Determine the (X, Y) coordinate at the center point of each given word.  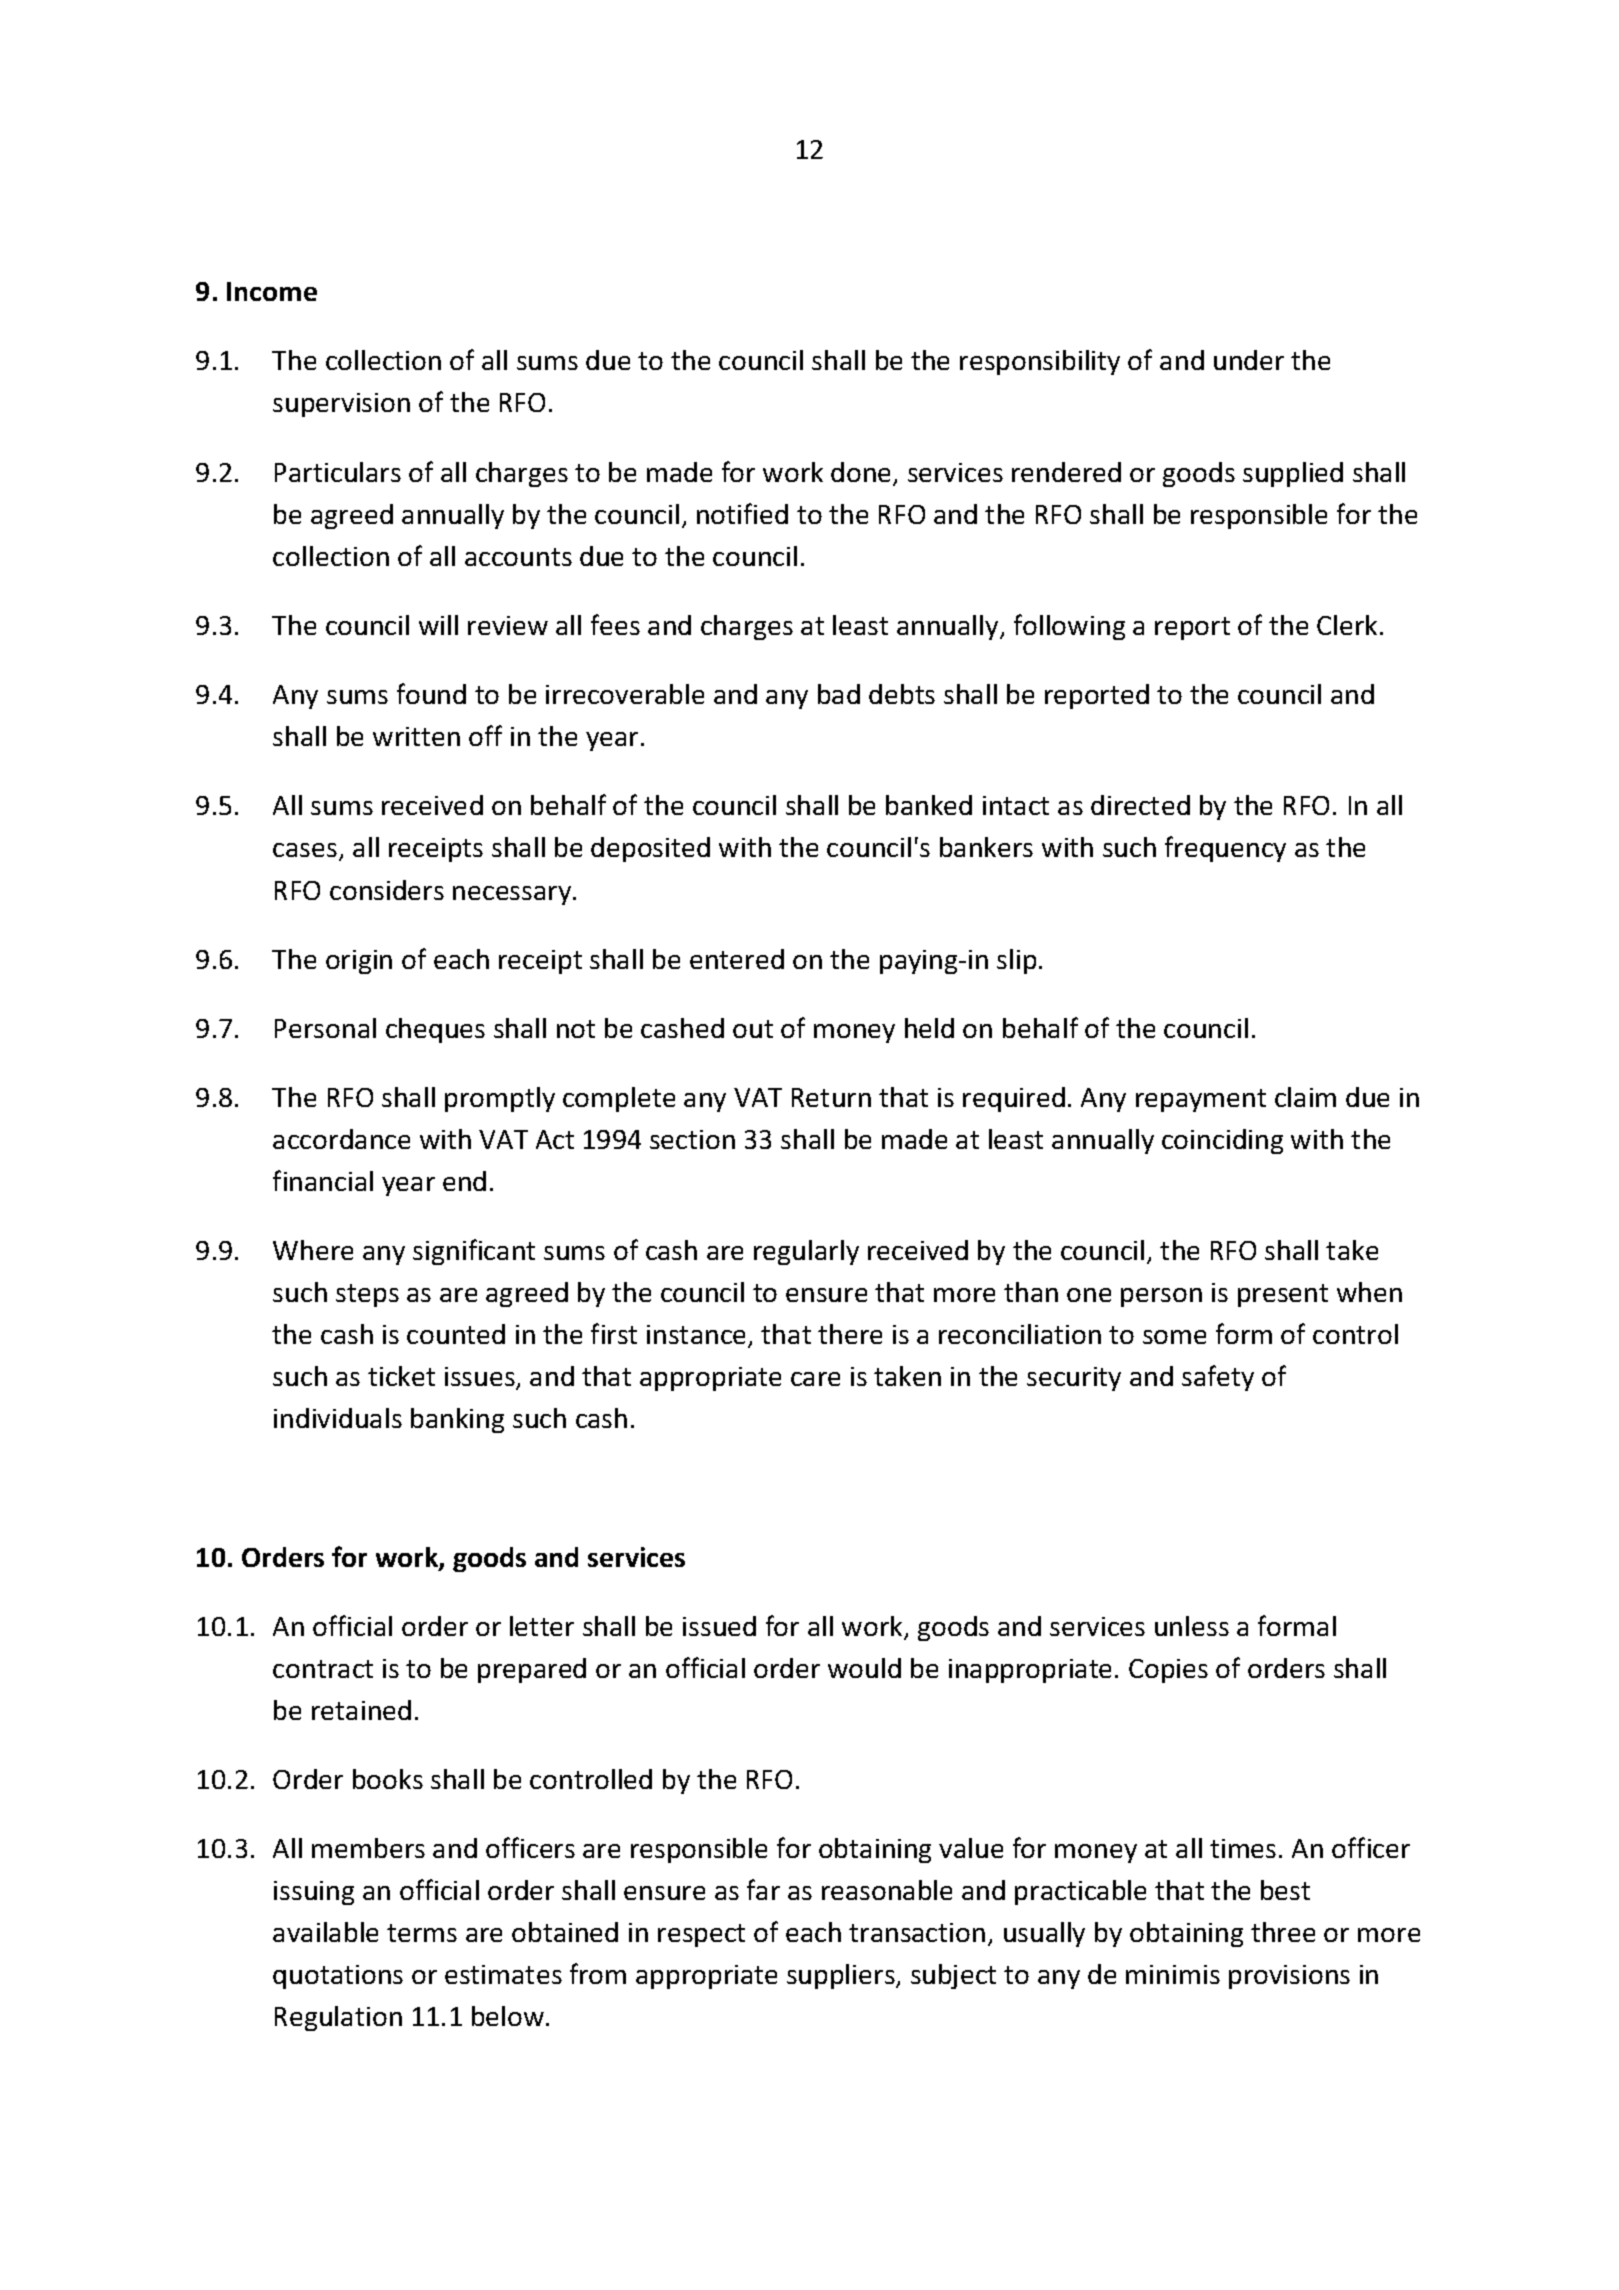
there (850, 1334)
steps (367, 1295)
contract (323, 1669)
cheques (435, 1030)
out (753, 1029)
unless (1192, 1626)
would (864, 1668)
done (862, 473)
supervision (341, 405)
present (1283, 1295)
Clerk (1347, 625)
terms (422, 1933)
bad (839, 694)
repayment (1201, 1100)
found (431, 693)
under (1249, 360)
